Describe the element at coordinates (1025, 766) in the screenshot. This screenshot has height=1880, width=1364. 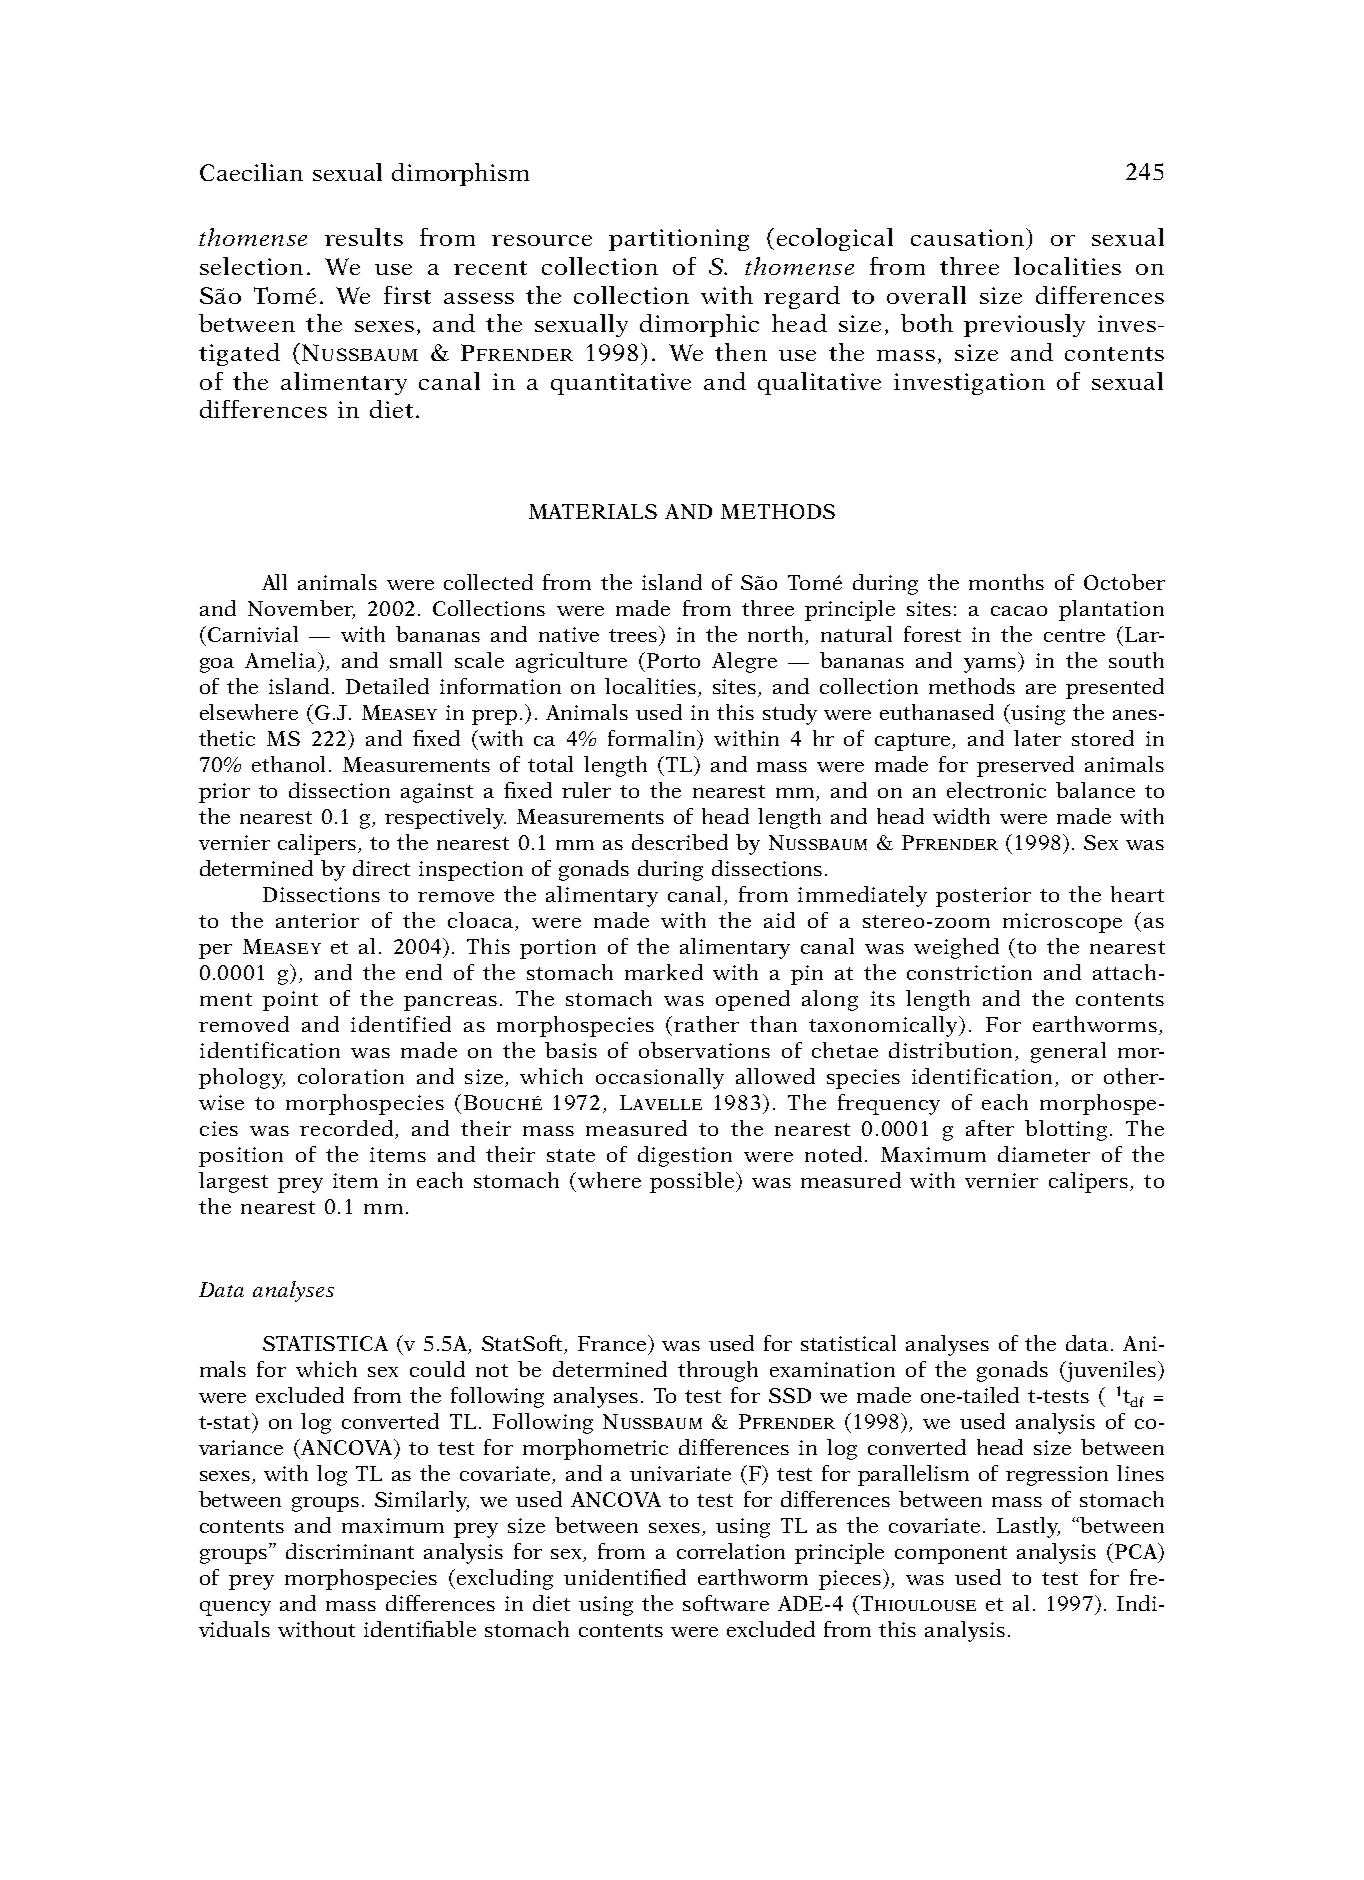
I see `preserved` at that location.
